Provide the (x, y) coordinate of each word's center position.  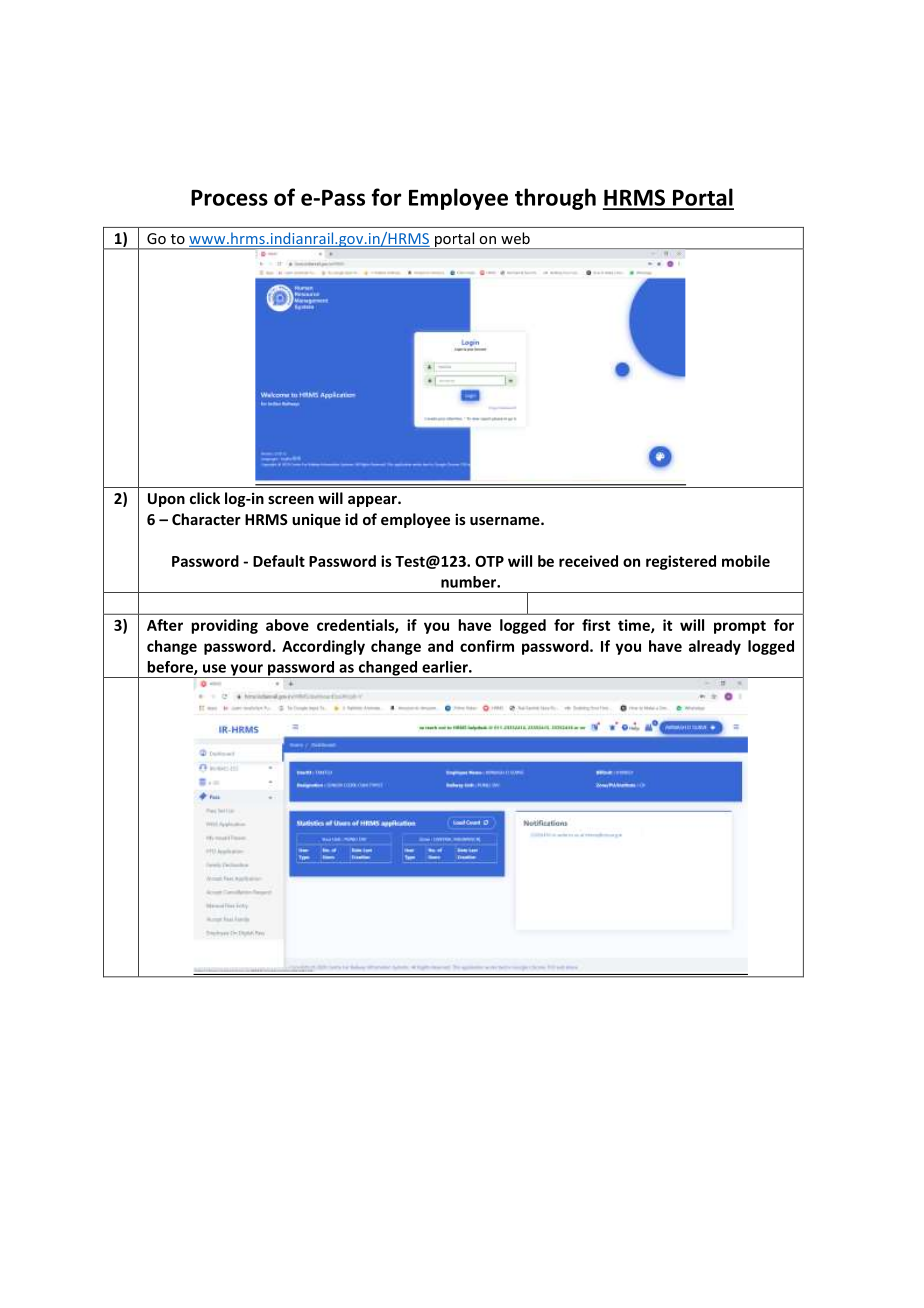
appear (373, 501)
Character (206, 519)
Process (229, 198)
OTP (489, 561)
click (205, 498)
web (515, 238)
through (555, 199)
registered (681, 562)
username (506, 521)
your (246, 671)
